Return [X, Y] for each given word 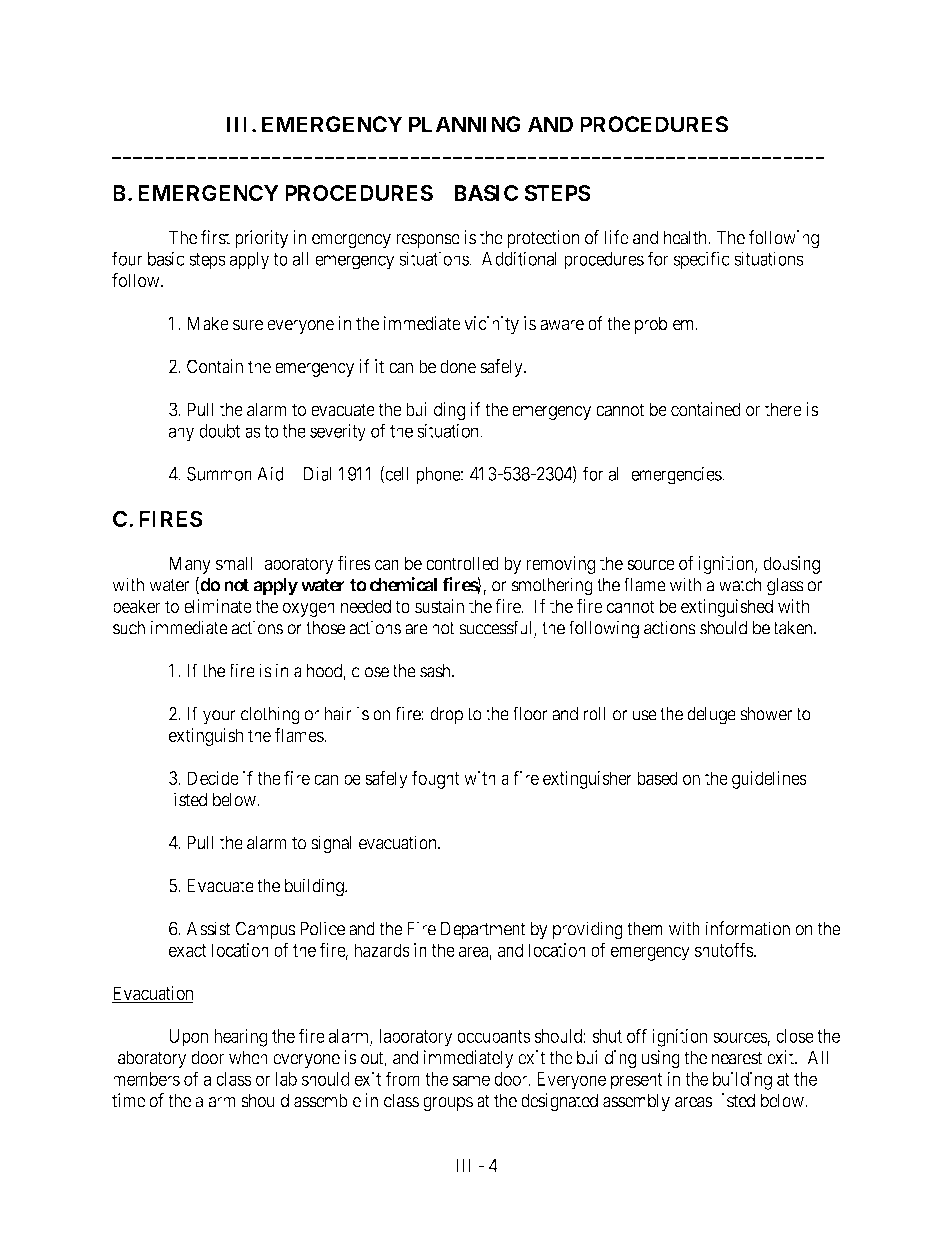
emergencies [677, 475]
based [657, 778]
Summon [219, 474]
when [248, 1057]
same [471, 1080]
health [686, 237]
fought [436, 779]
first [215, 237]
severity [338, 432]
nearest [737, 1058]
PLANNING [465, 124]
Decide [213, 778]
